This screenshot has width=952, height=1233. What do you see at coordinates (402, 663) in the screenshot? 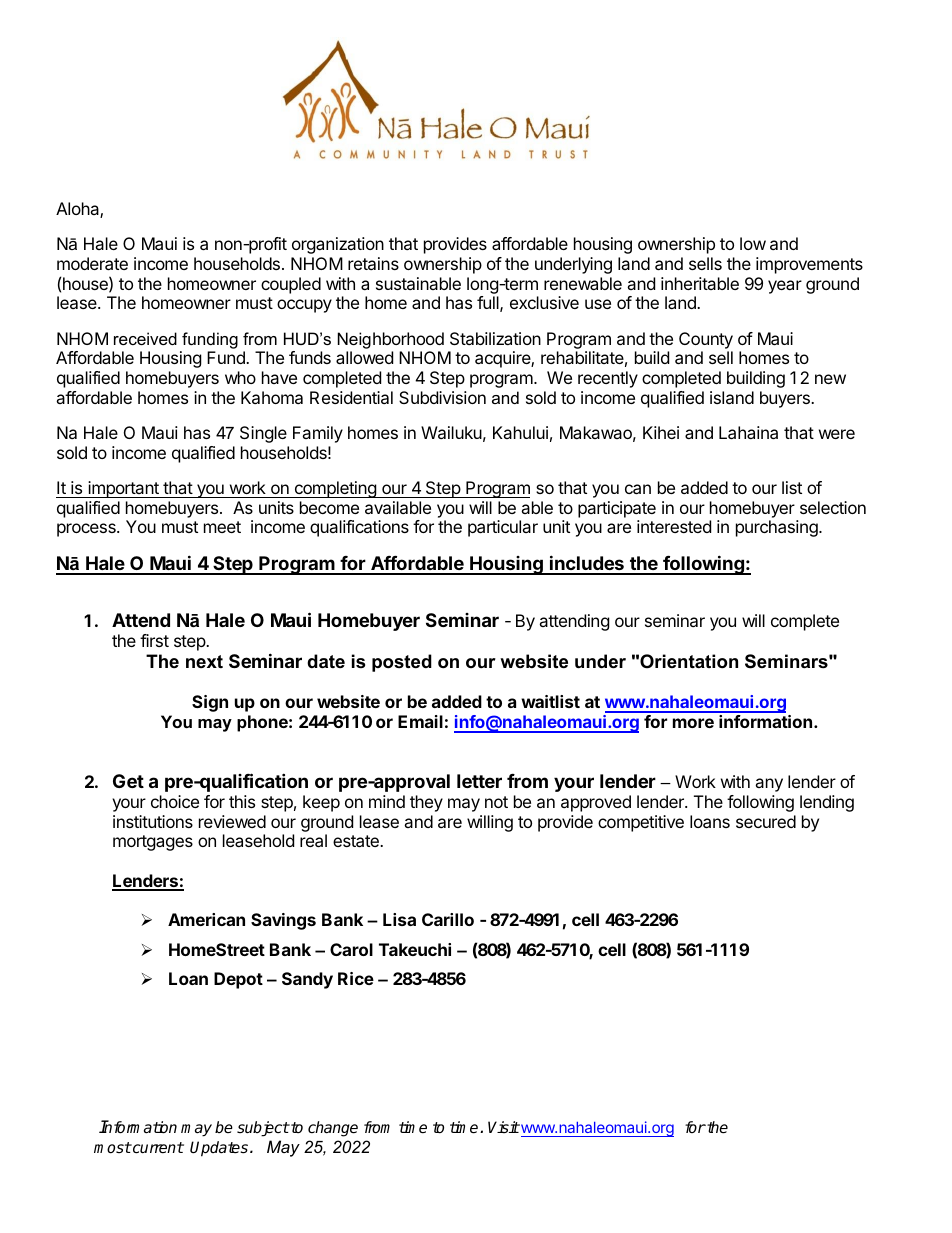
I see `posted` at bounding box center [402, 663].
